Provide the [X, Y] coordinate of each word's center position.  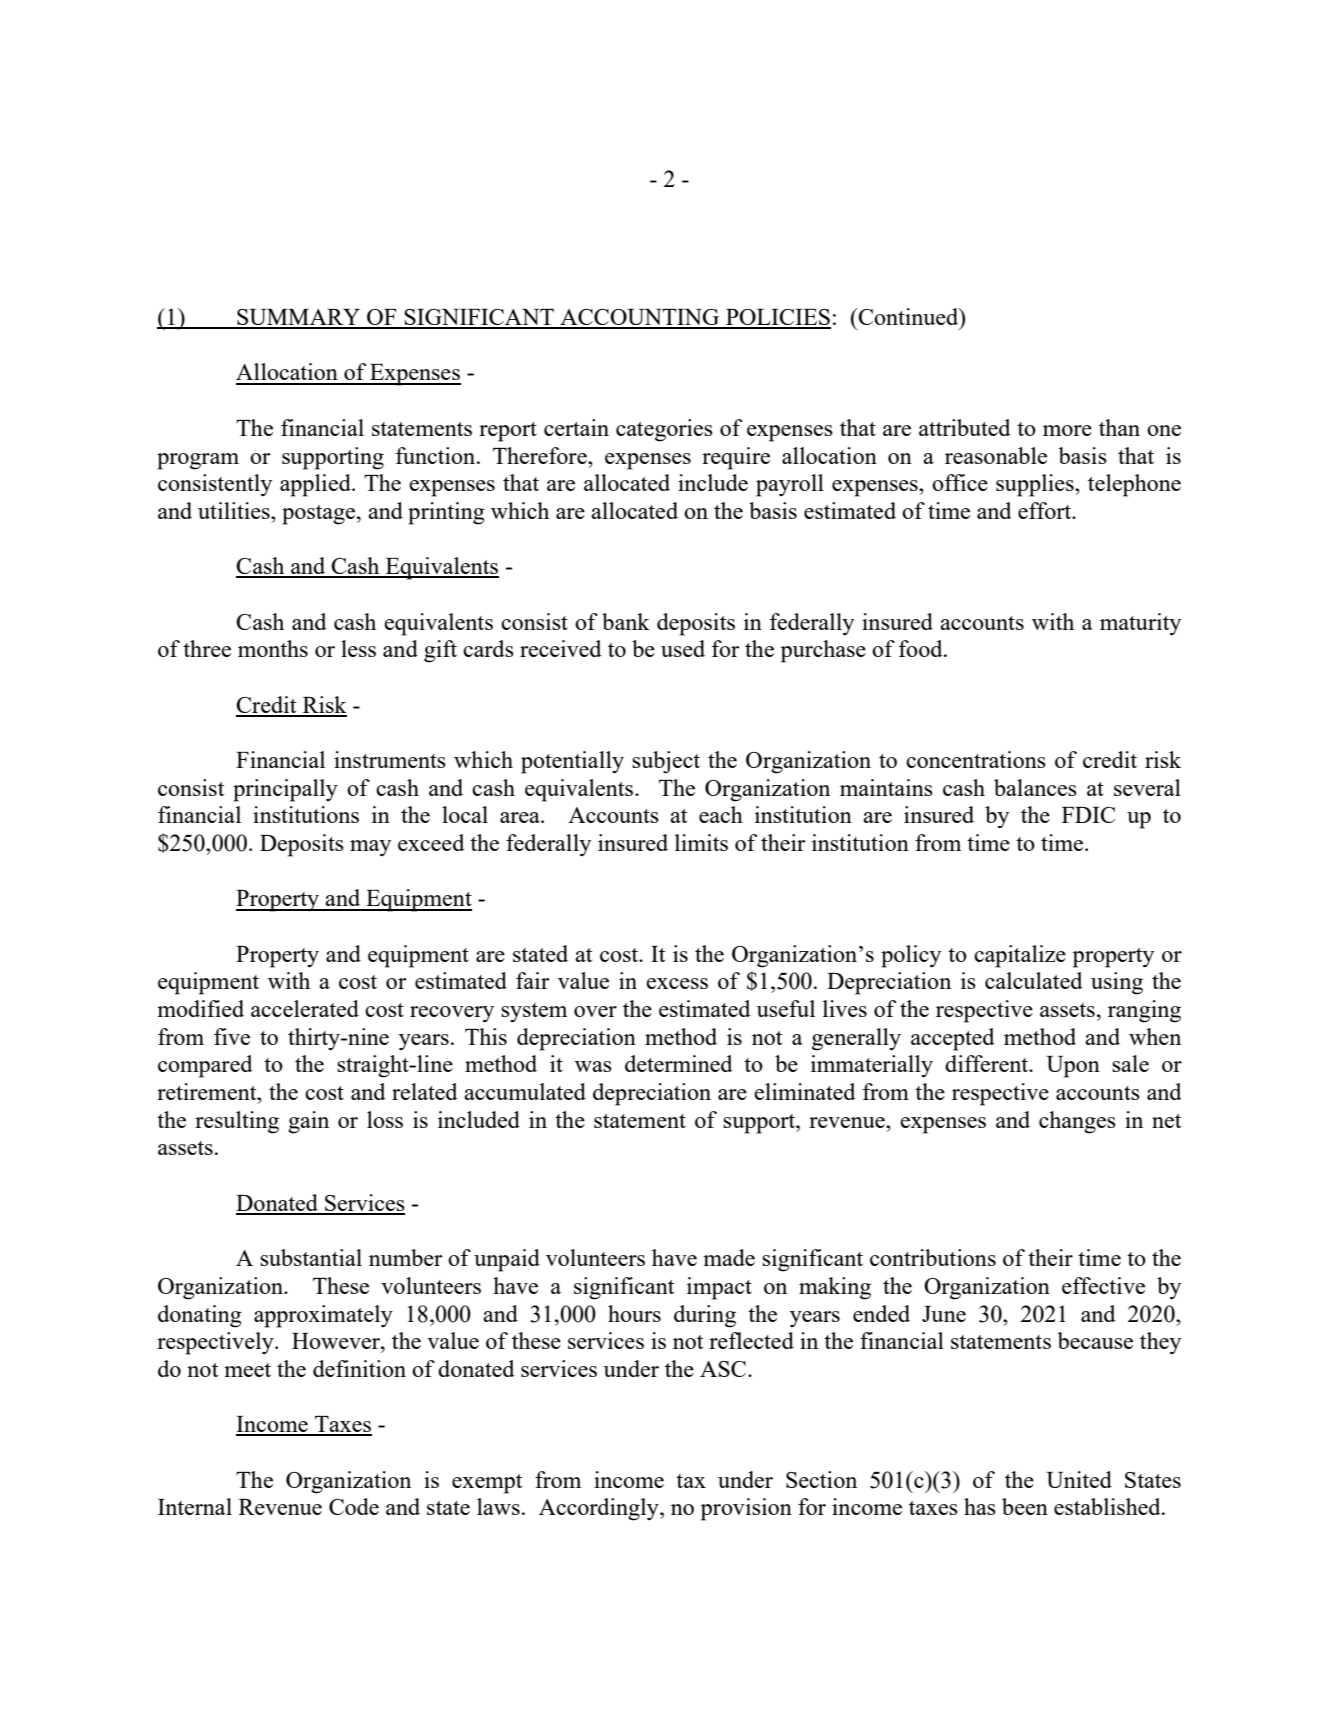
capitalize [1020, 956]
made [729, 1257]
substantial [311, 1257]
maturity [1140, 624]
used [683, 648]
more [1067, 430]
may [370, 848]
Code [354, 1506]
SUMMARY [299, 318]
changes [1077, 1122]
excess [677, 983]
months [273, 648]
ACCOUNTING [640, 318]
